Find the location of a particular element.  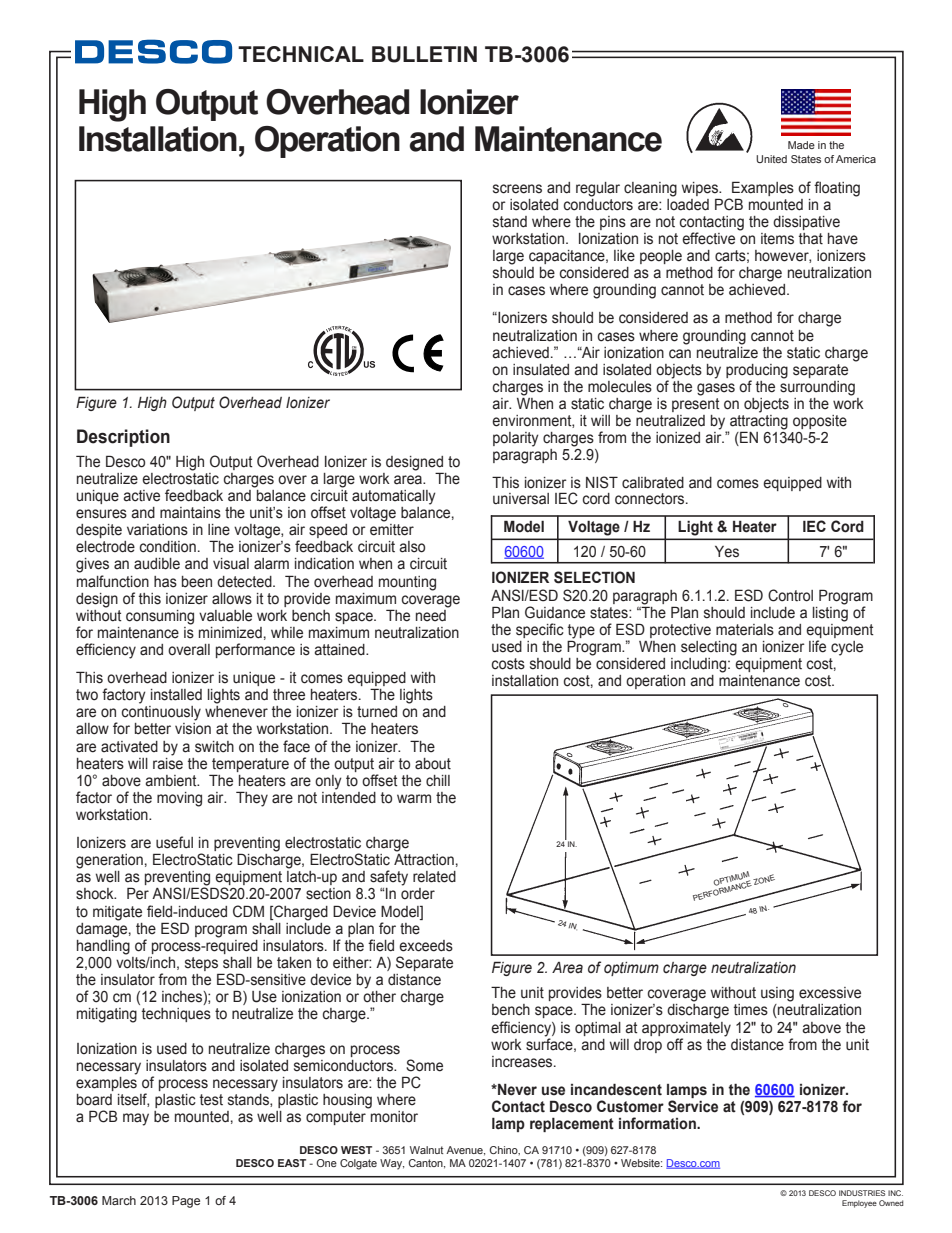

BULLETIN is located at coordinates (424, 54).
